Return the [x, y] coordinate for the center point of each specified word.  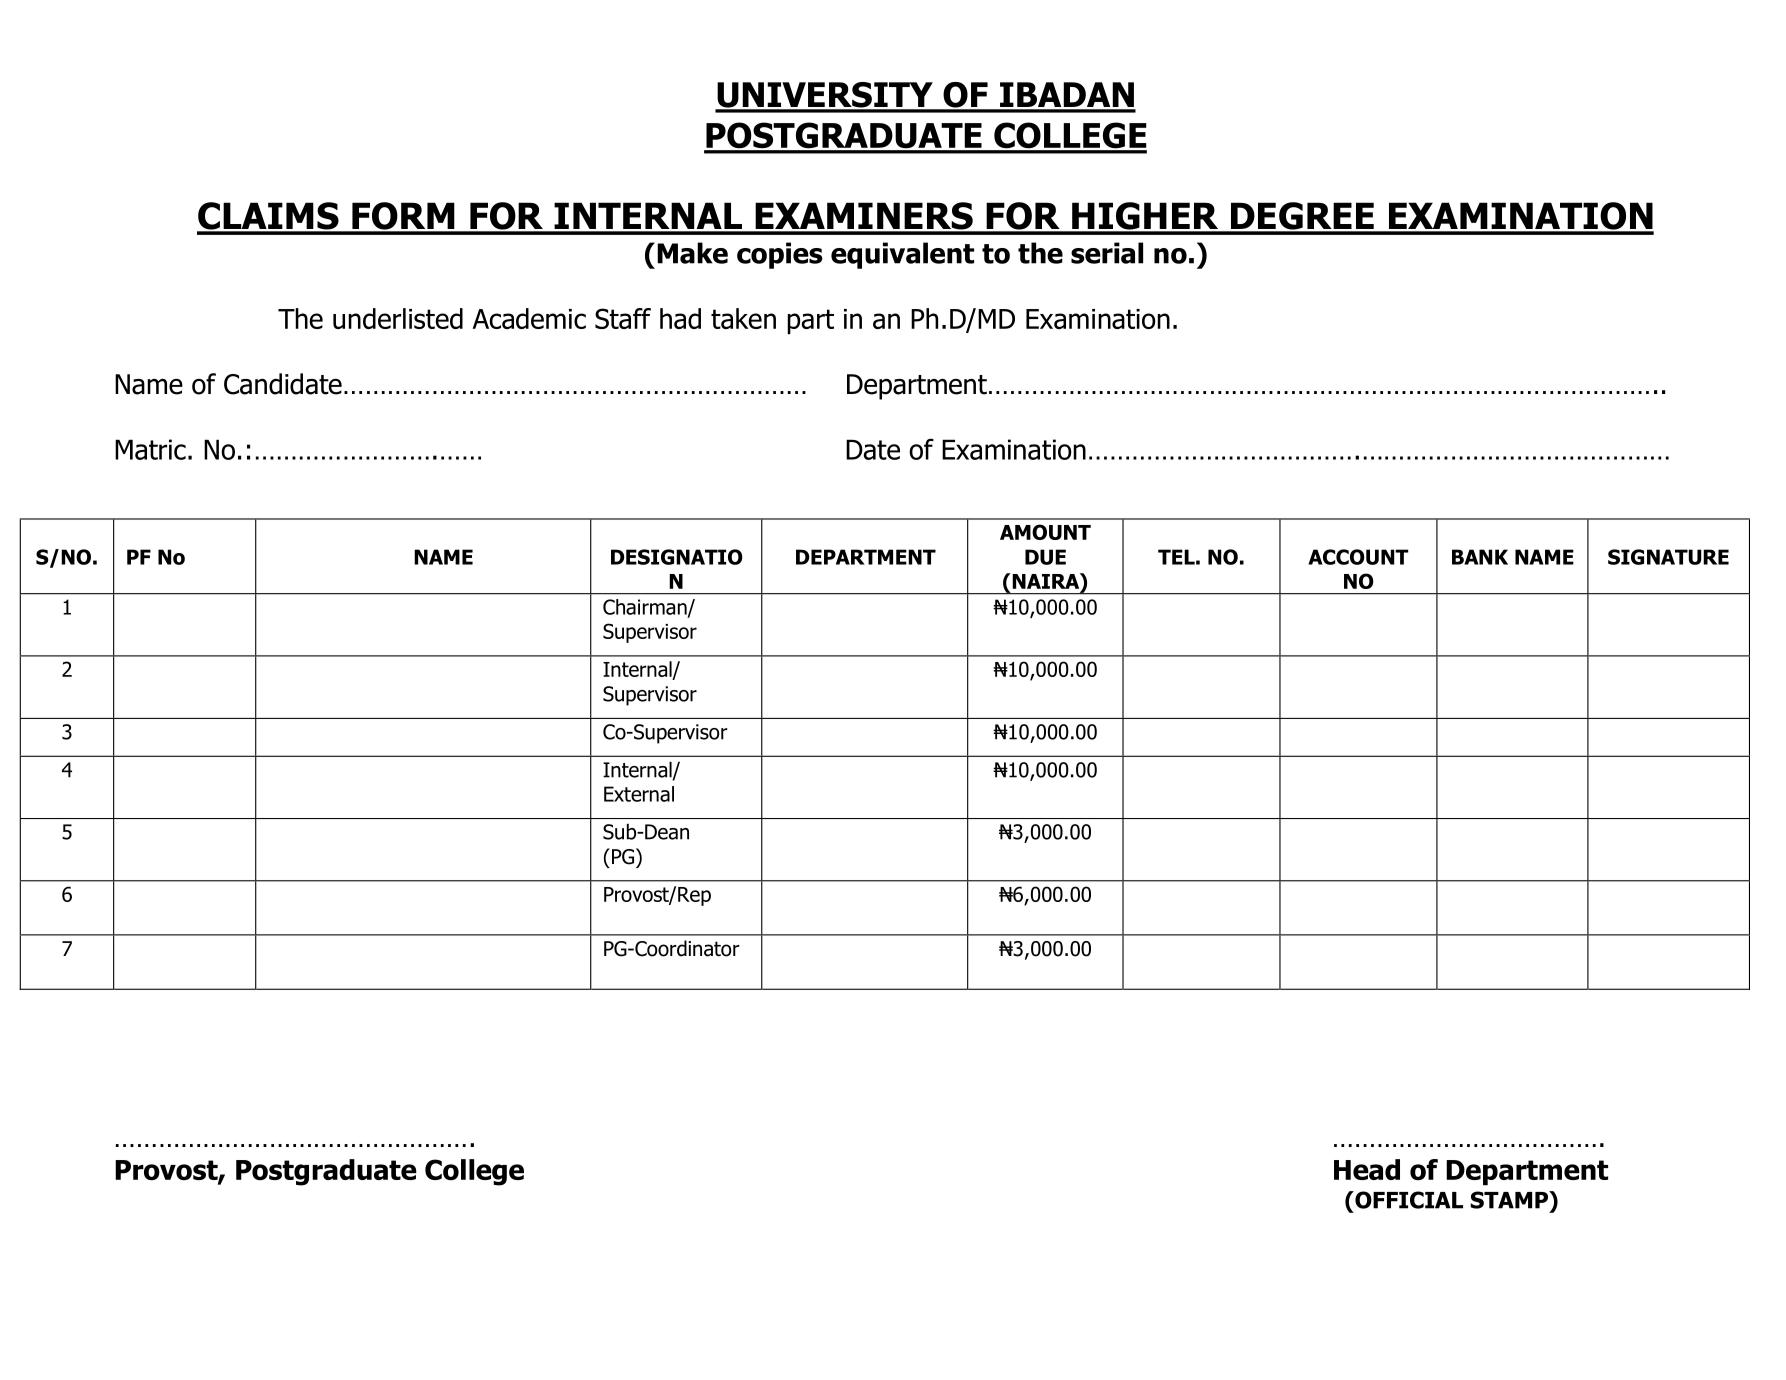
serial [1107, 253]
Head [1367, 1169]
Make [692, 253]
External [639, 794]
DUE [1045, 557]
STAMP [1510, 1200]
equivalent [902, 255]
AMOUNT [1045, 532]
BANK [1480, 557]
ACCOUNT [1358, 557]
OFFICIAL [1408, 1200]
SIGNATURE [1668, 557]
